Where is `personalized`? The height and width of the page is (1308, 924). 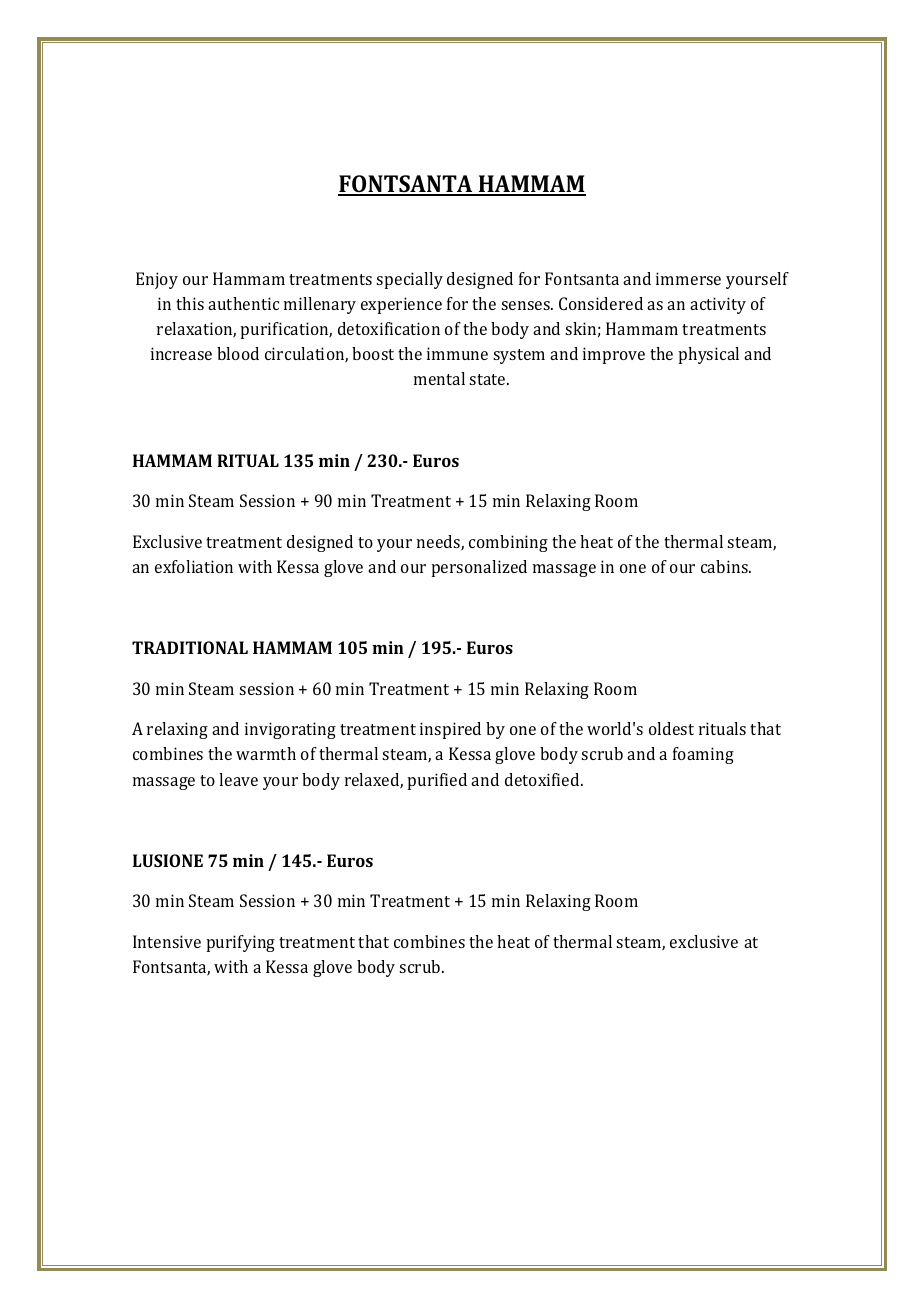 personalized is located at coordinates (479, 568).
